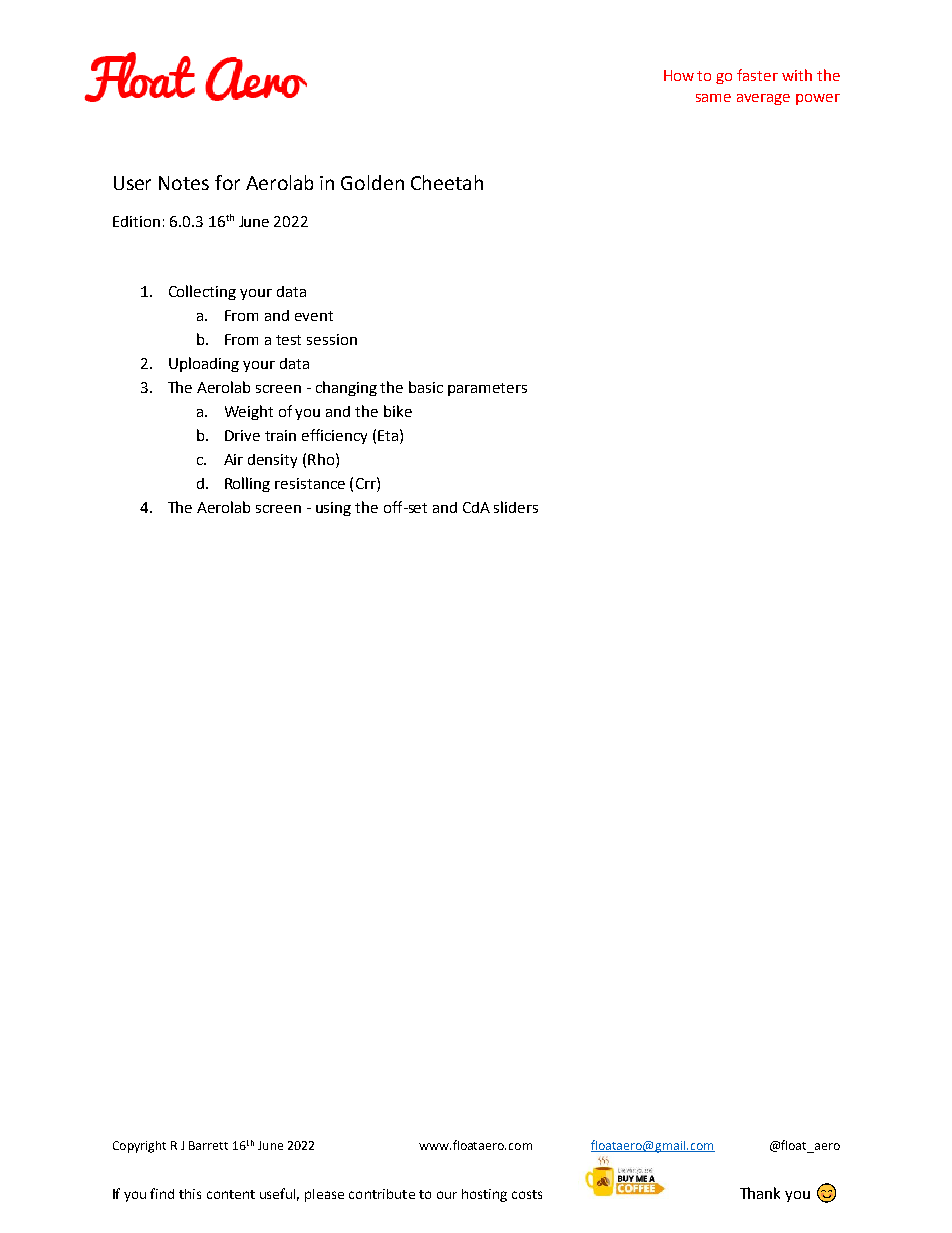 Image resolution: width=952 pixels, height=1233 pixels. What do you see at coordinates (426, 387) in the screenshot?
I see `basic` at bounding box center [426, 387].
